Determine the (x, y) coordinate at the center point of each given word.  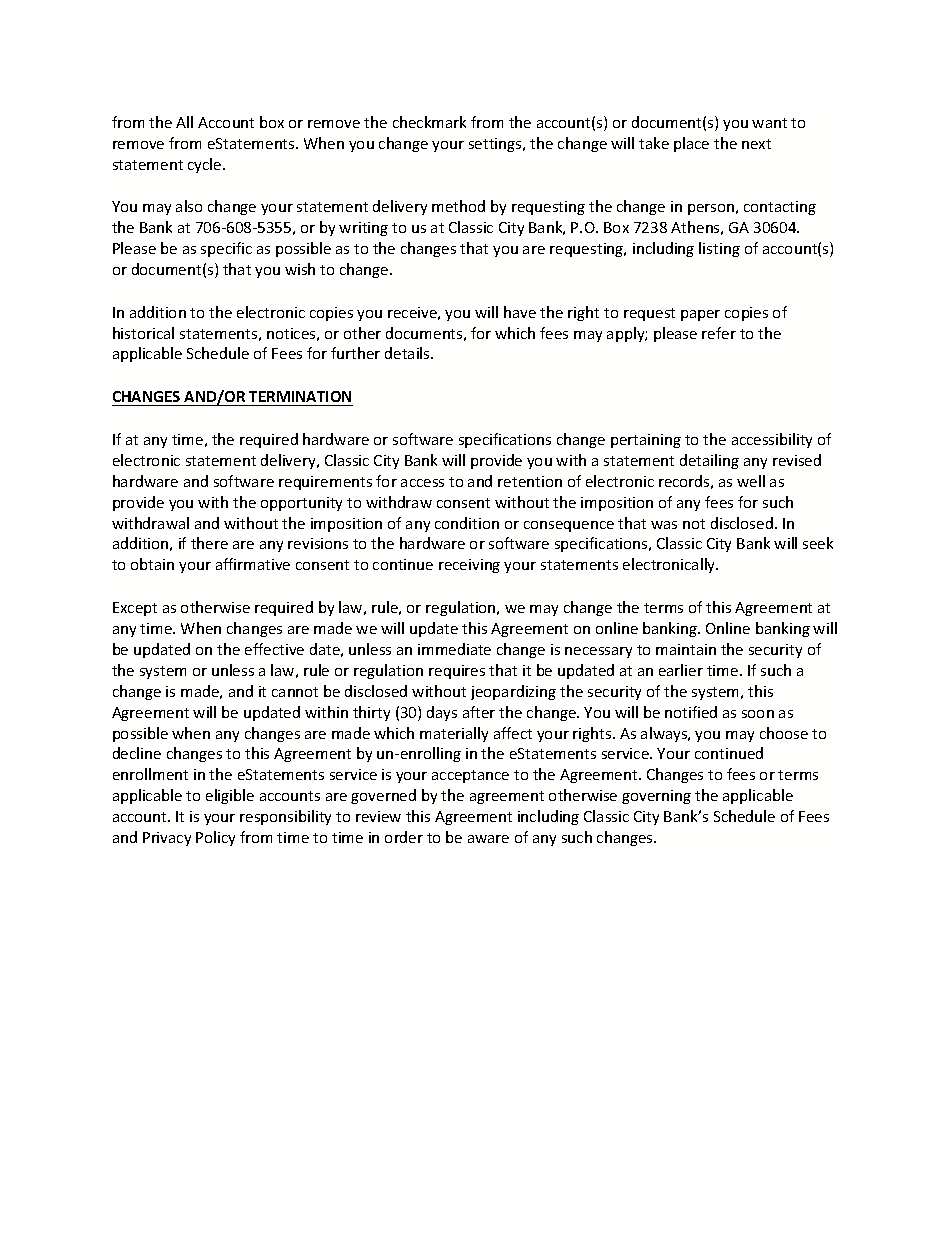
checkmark (429, 122)
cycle (206, 165)
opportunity (301, 504)
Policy (215, 838)
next (756, 144)
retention (530, 481)
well (751, 481)
